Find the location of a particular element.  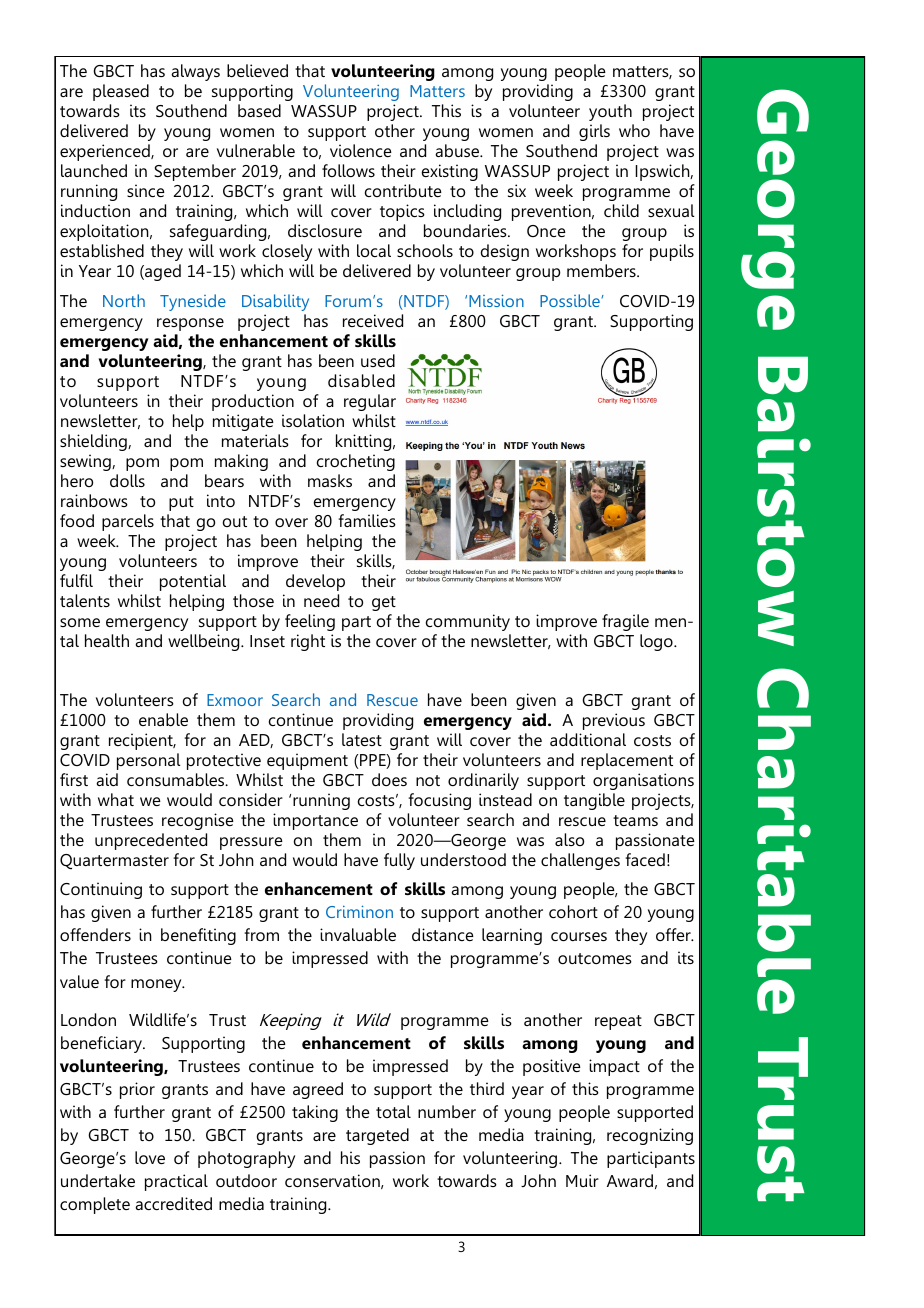

response is located at coordinates (190, 324).
